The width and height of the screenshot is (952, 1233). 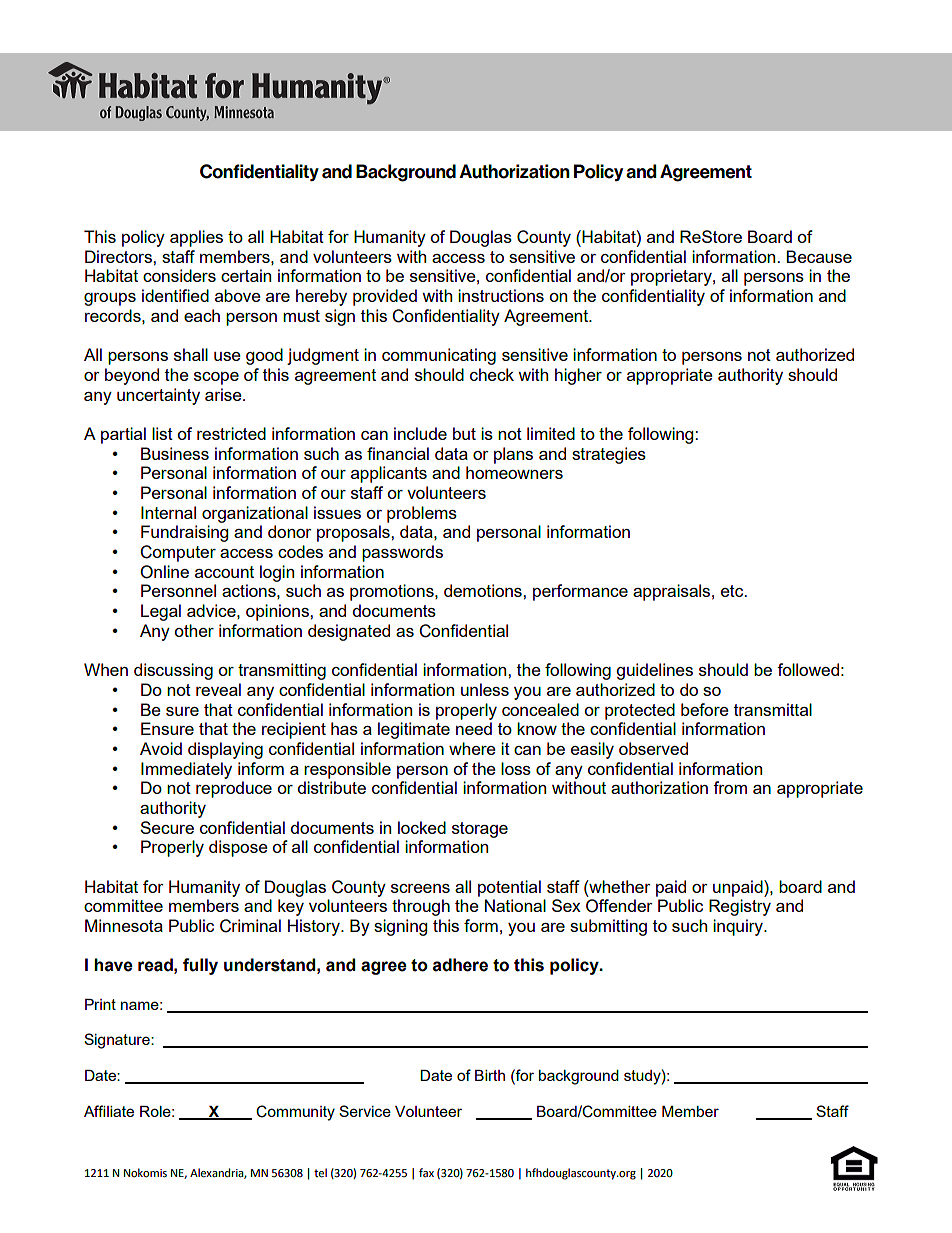 What do you see at coordinates (178, 553) in the screenshot?
I see `Computer` at bounding box center [178, 553].
